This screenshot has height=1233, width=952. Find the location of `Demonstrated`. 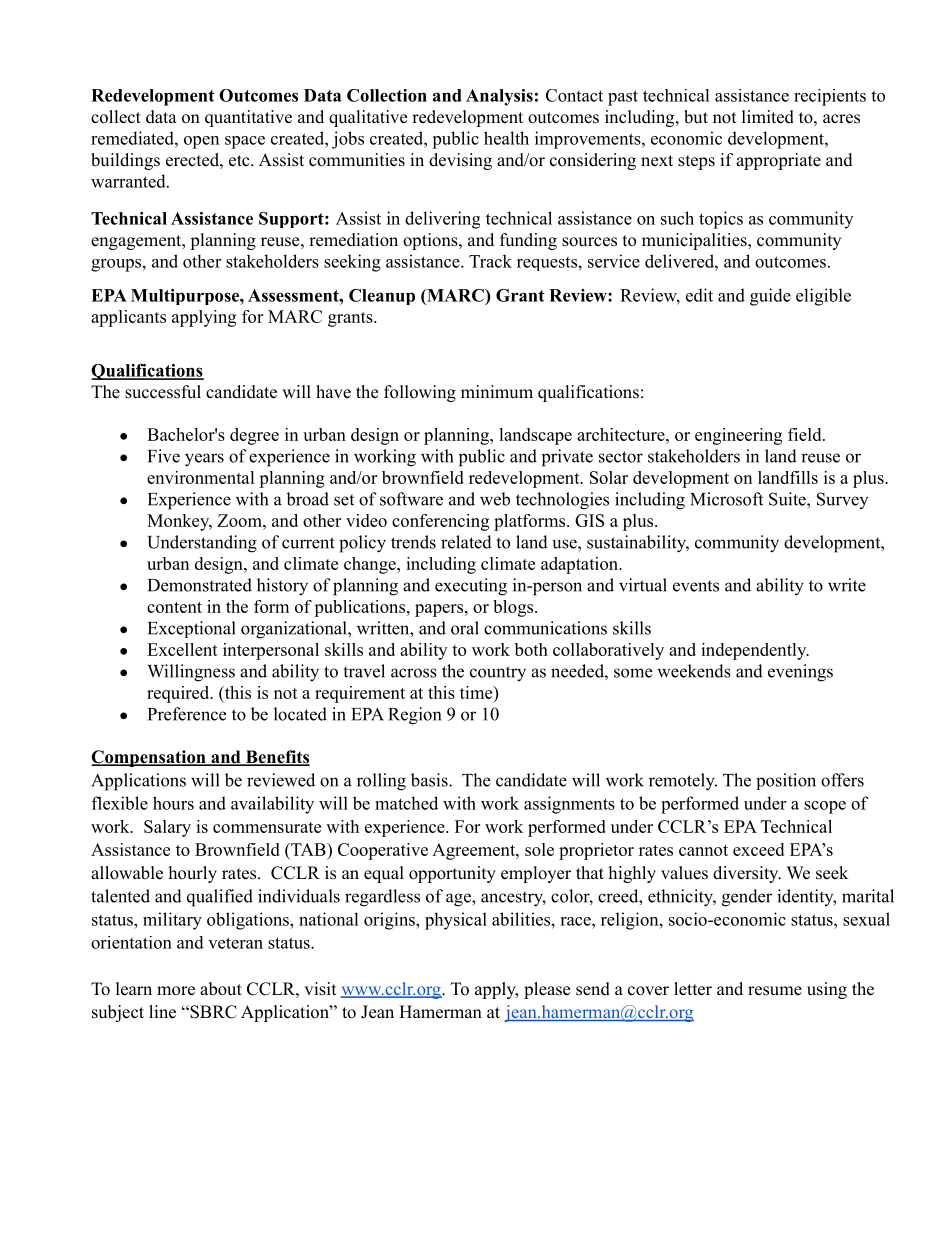

Demonstrated is located at coordinates (200, 585).
